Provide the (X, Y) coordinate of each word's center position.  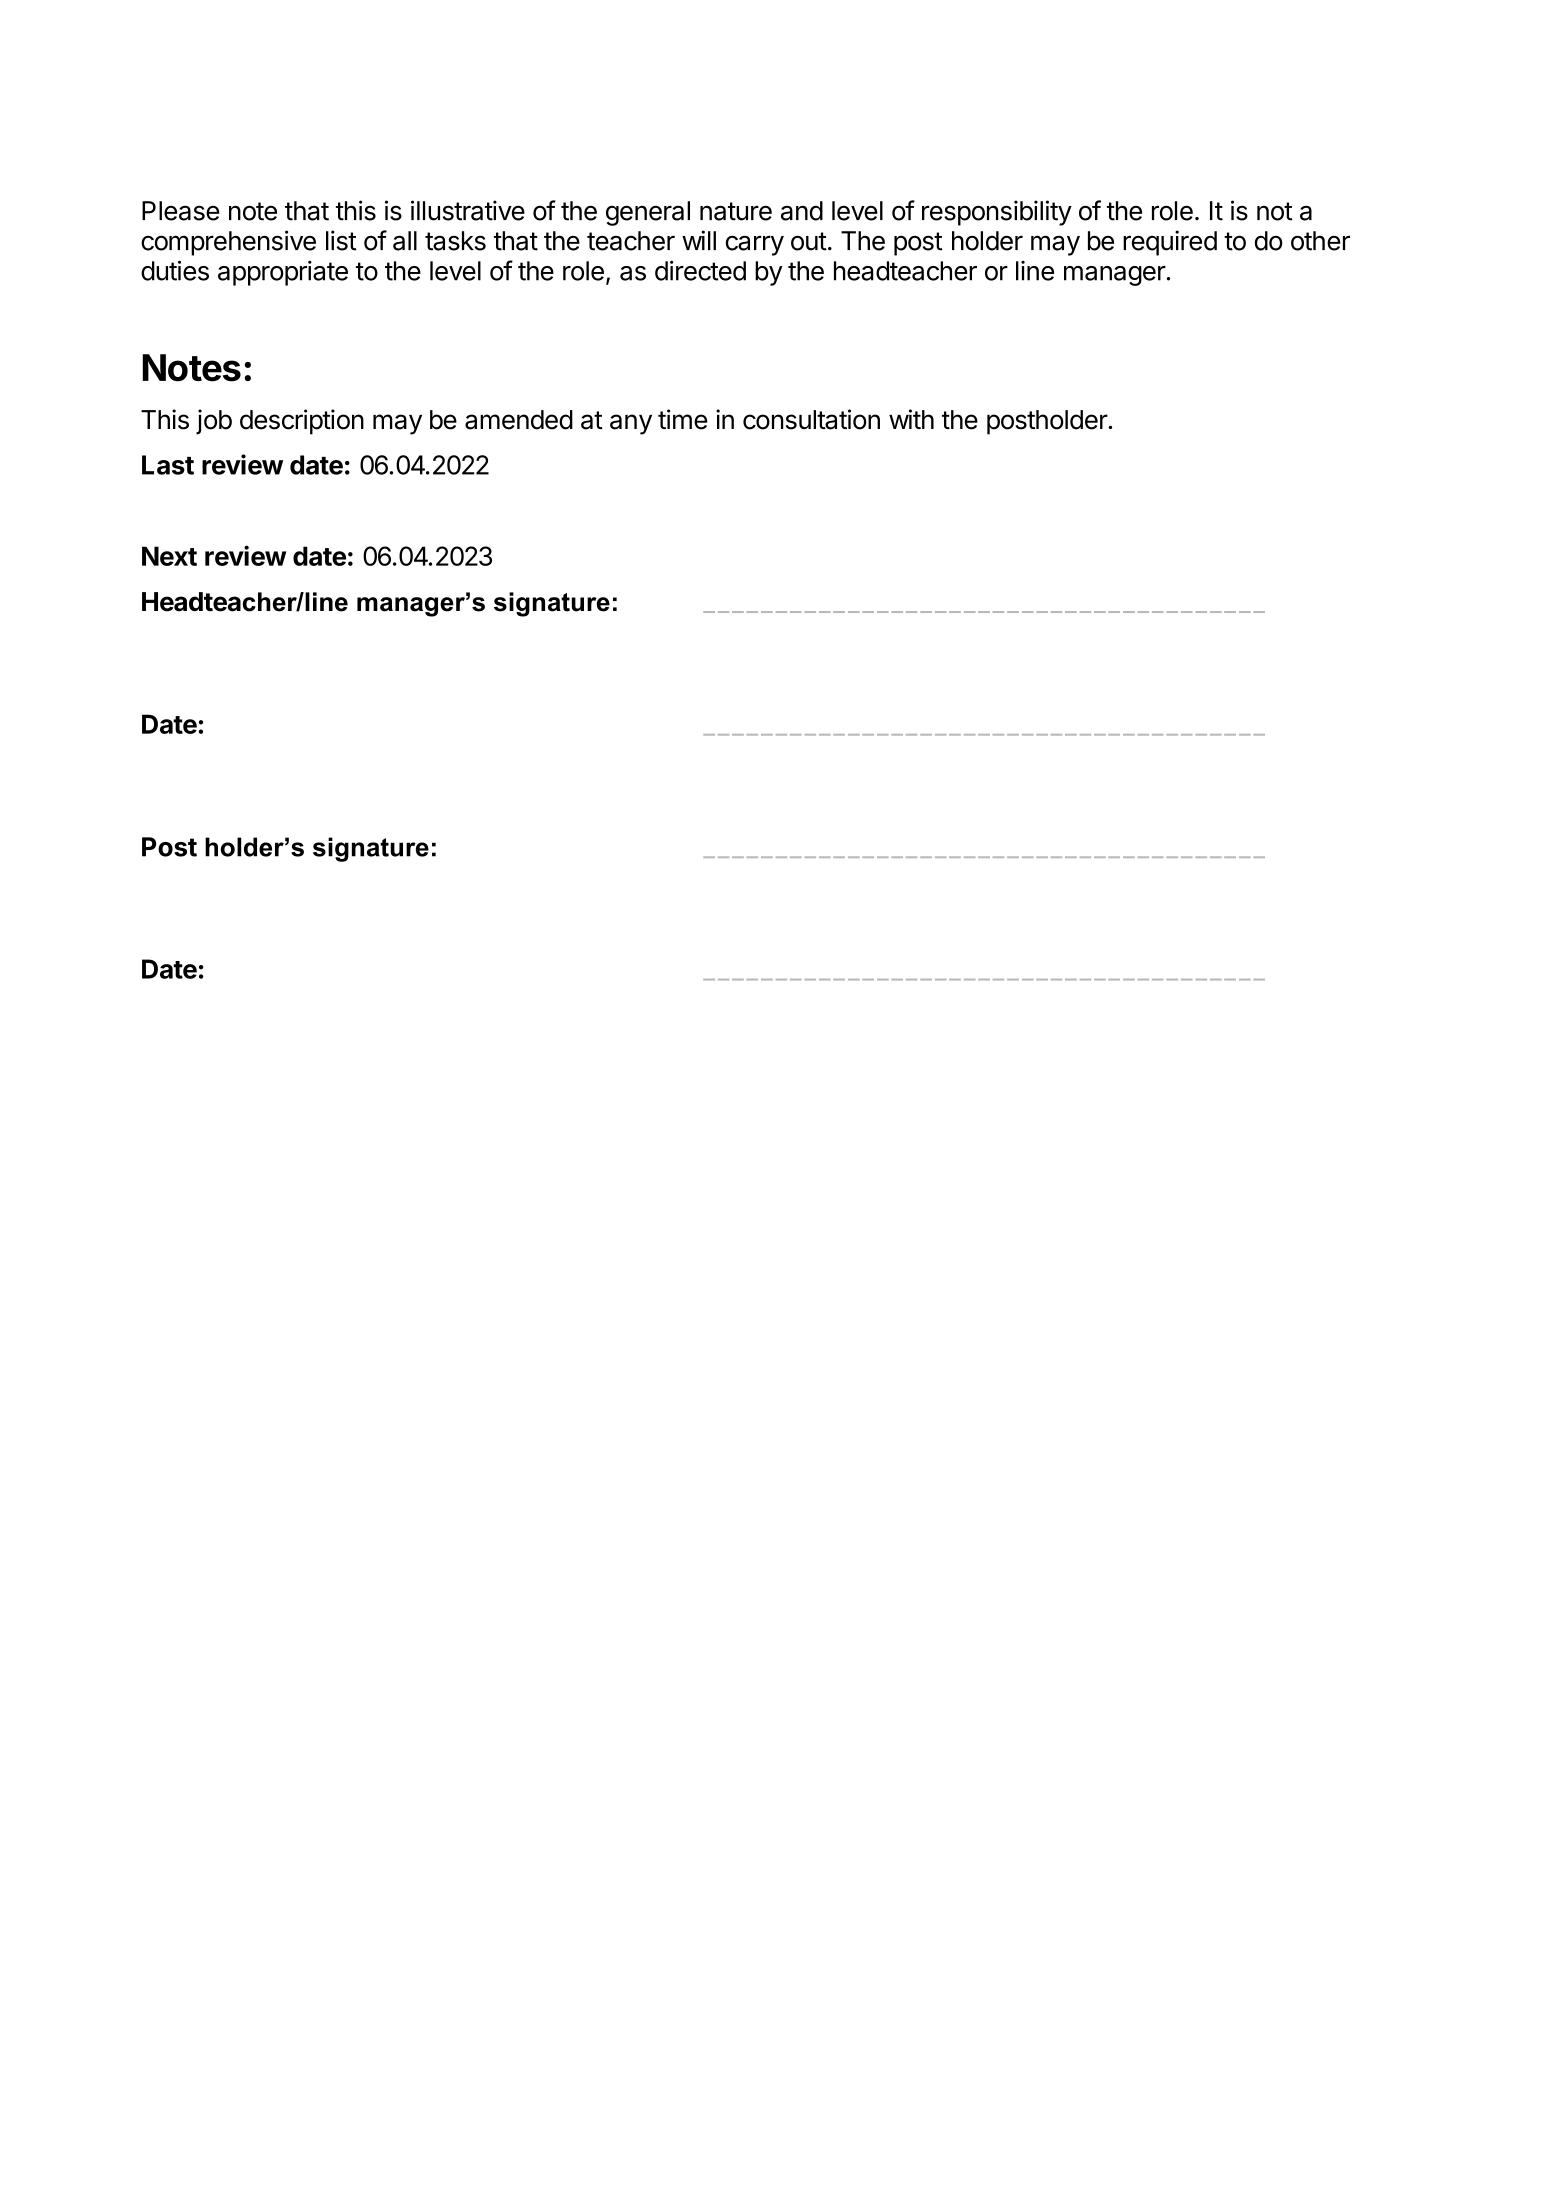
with (911, 419)
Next (169, 556)
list (341, 240)
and (802, 211)
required (1170, 243)
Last (168, 465)
